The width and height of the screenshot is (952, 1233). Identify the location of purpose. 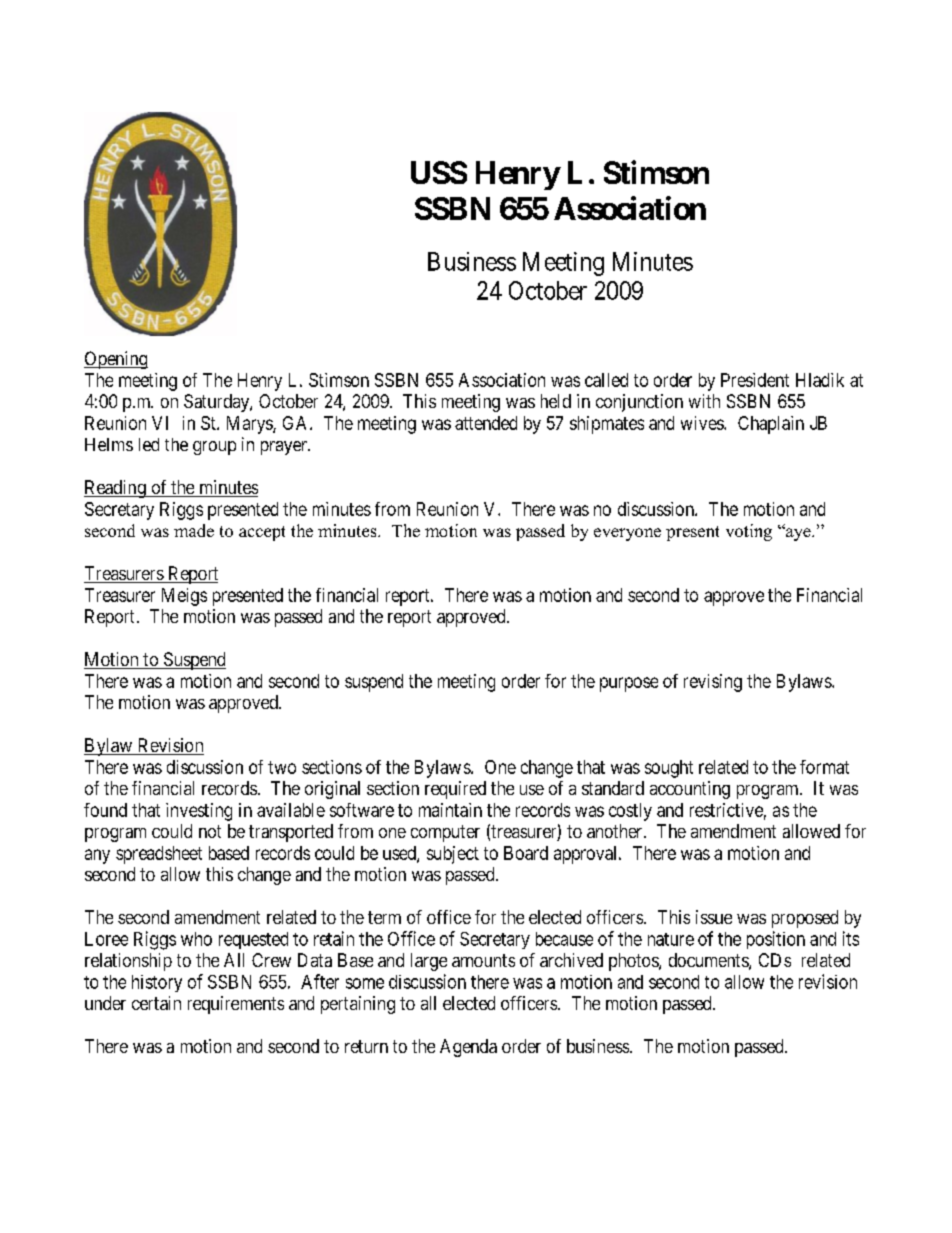
(629, 684).
